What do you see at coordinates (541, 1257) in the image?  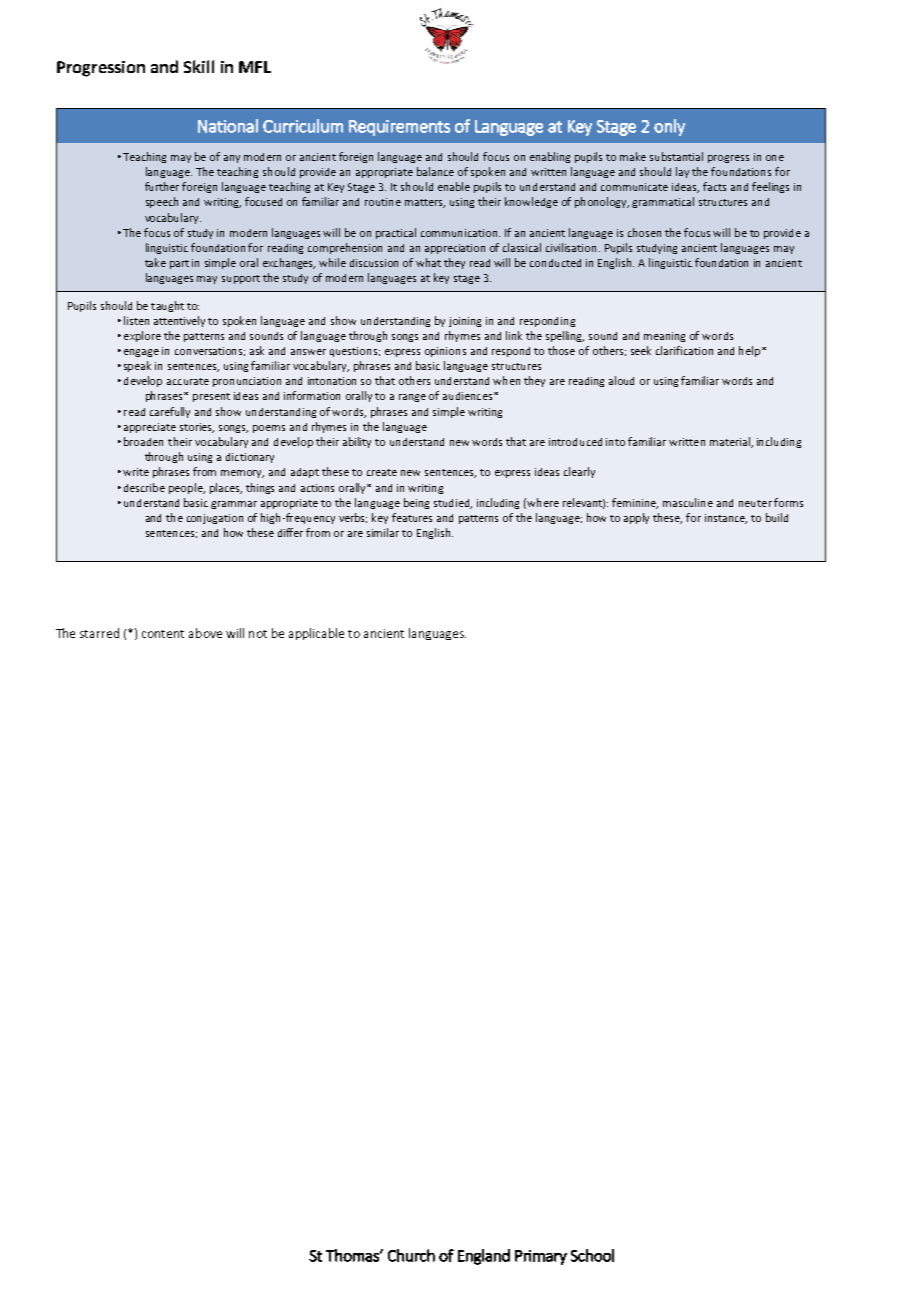 I see `Primary` at bounding box center [541, 1257].
